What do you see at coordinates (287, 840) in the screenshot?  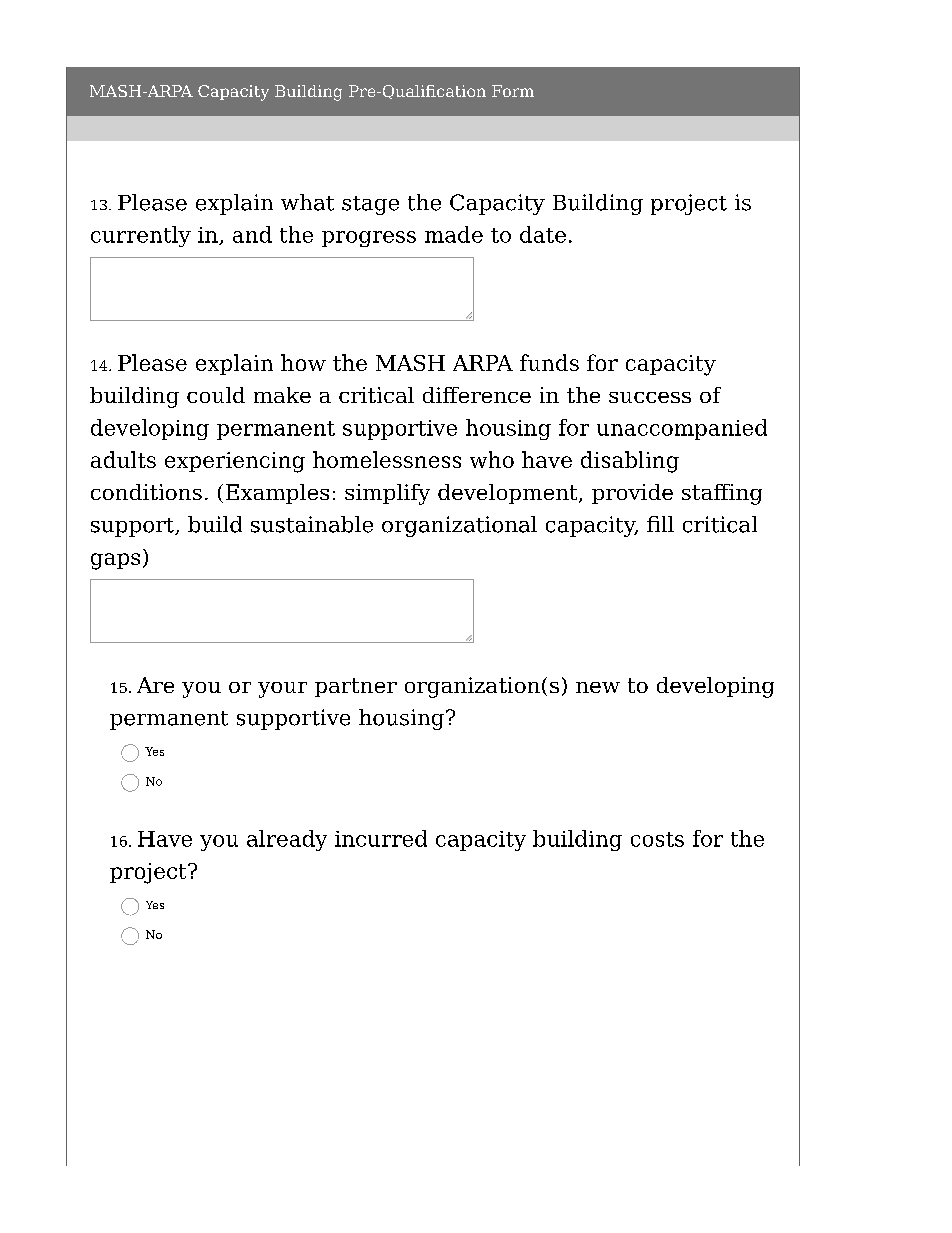 I see `already` at bounding box center [287, 840].
